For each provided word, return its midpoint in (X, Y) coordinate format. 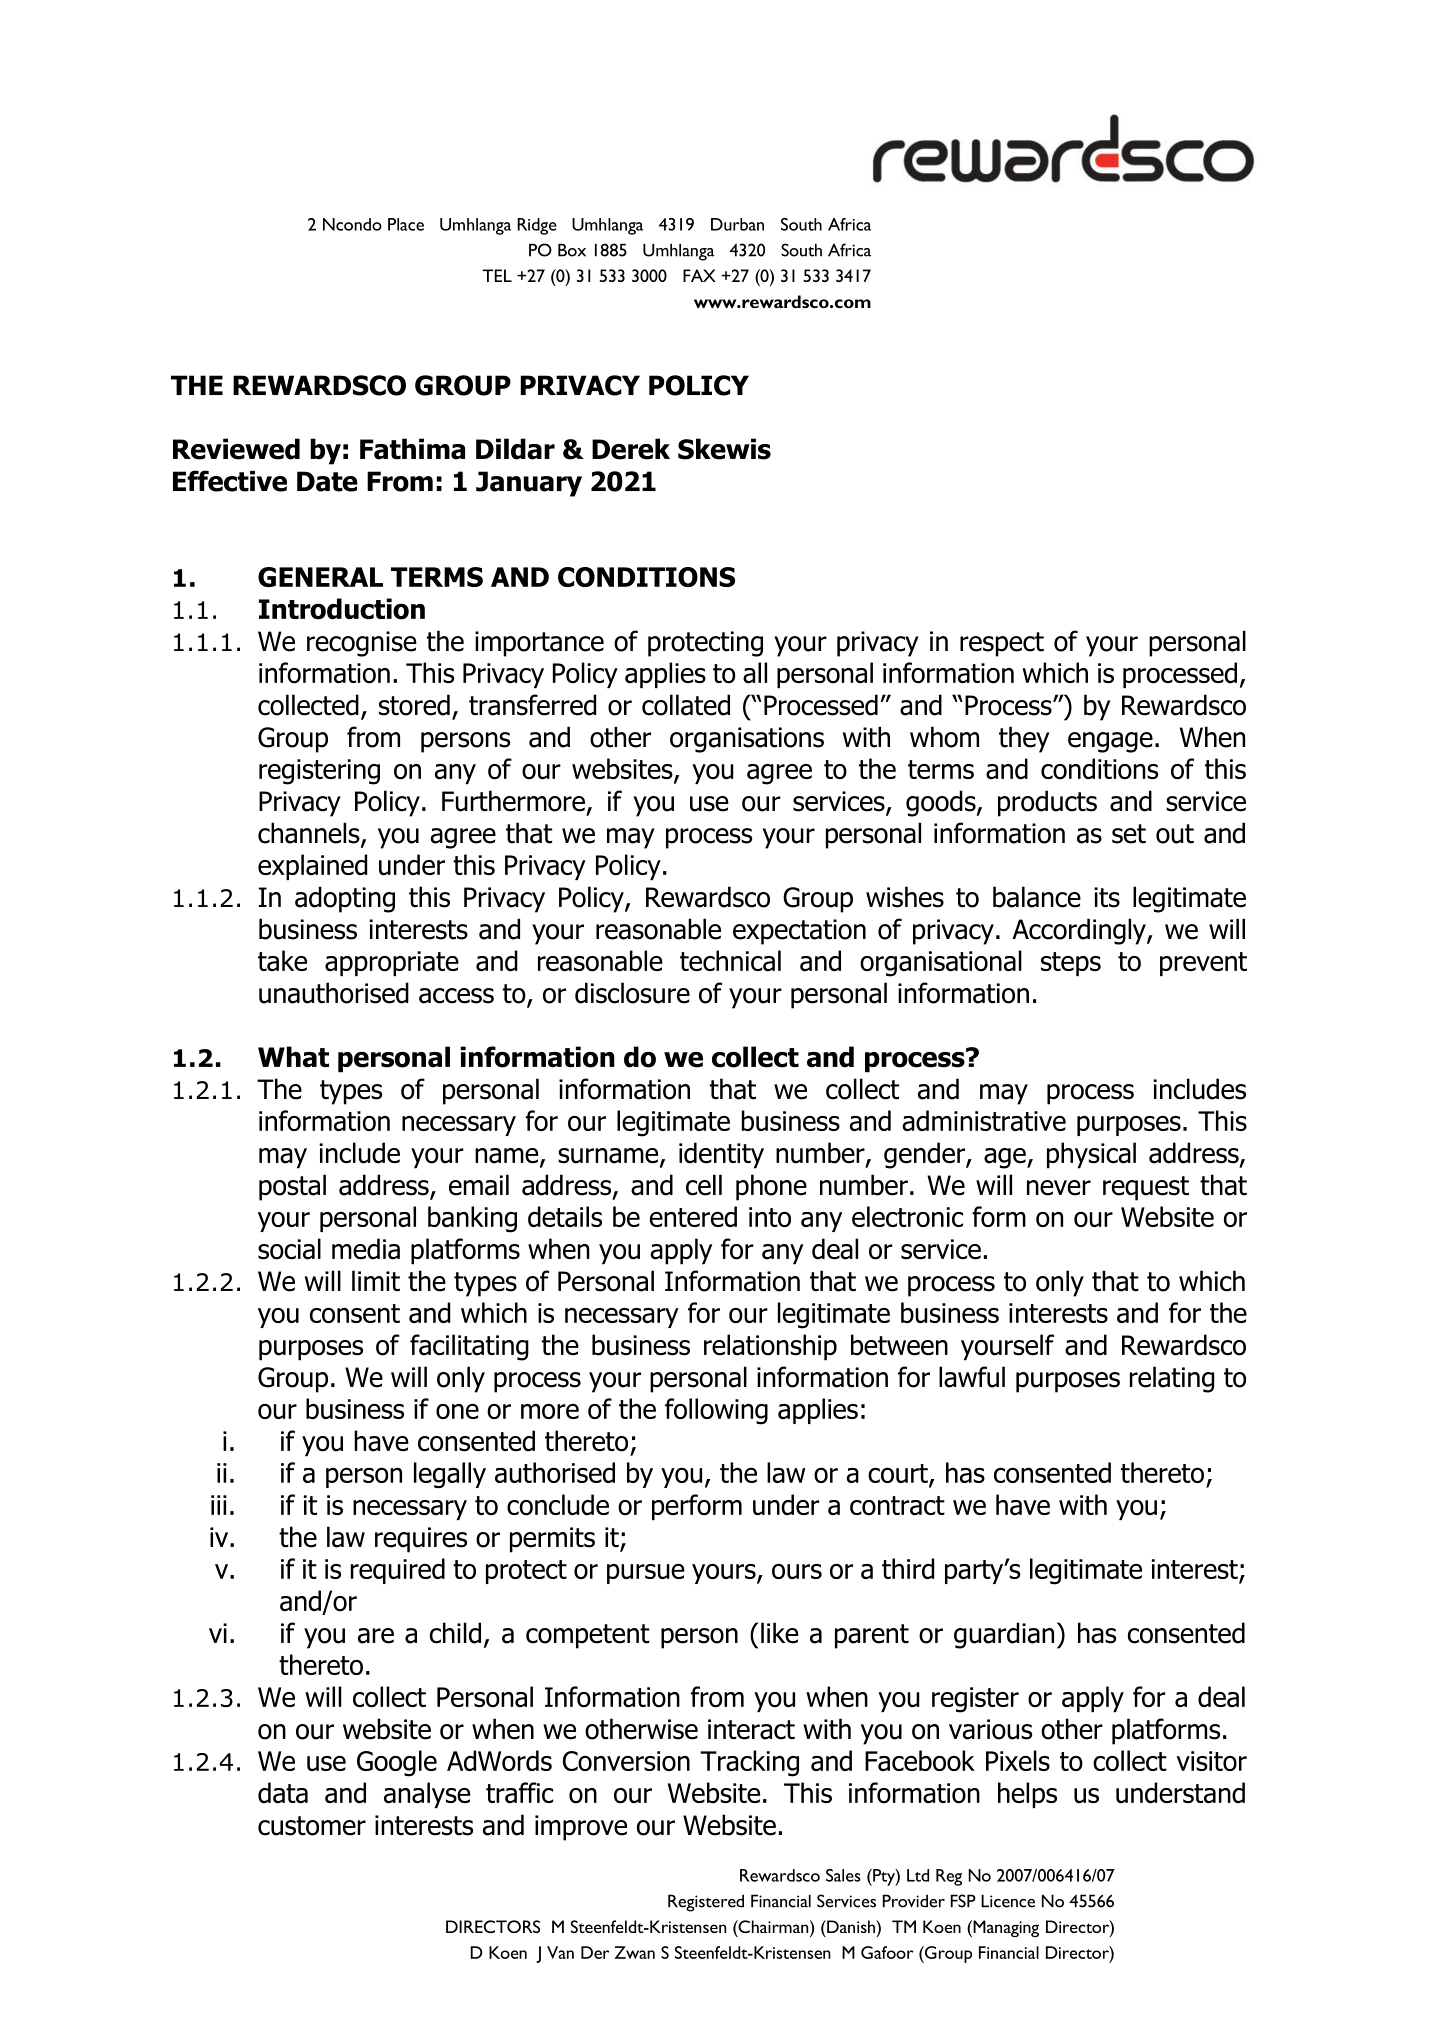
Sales (843, 1875)
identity (721, 1155)
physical (1091, 1155)
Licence (1008, 1901)
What (293, 1057)
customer (312, 1826)
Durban (737, 224)
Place (406, 224)
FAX (699, 275)
